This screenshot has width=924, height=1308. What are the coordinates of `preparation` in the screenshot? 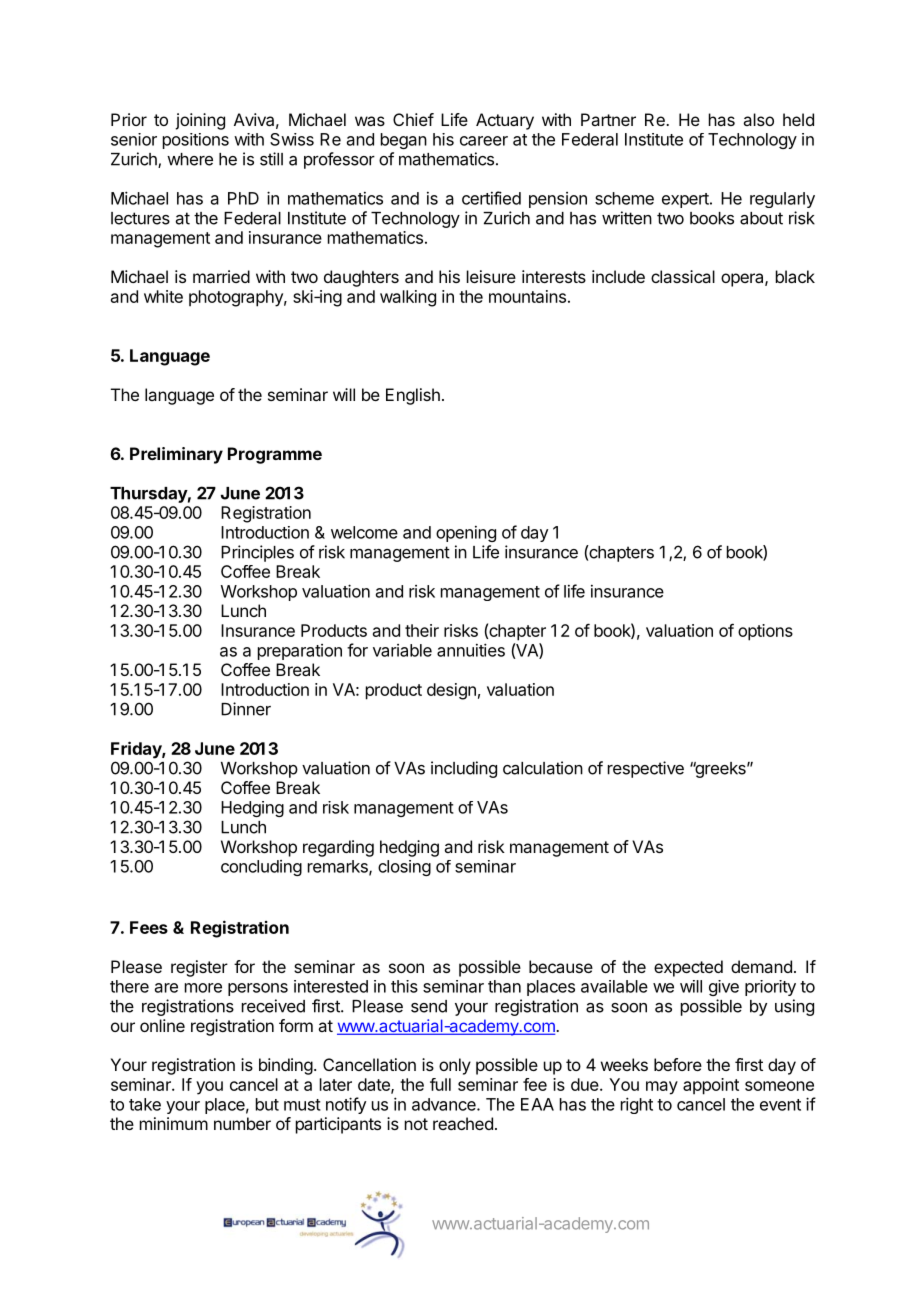 It's located at (300, 652).
